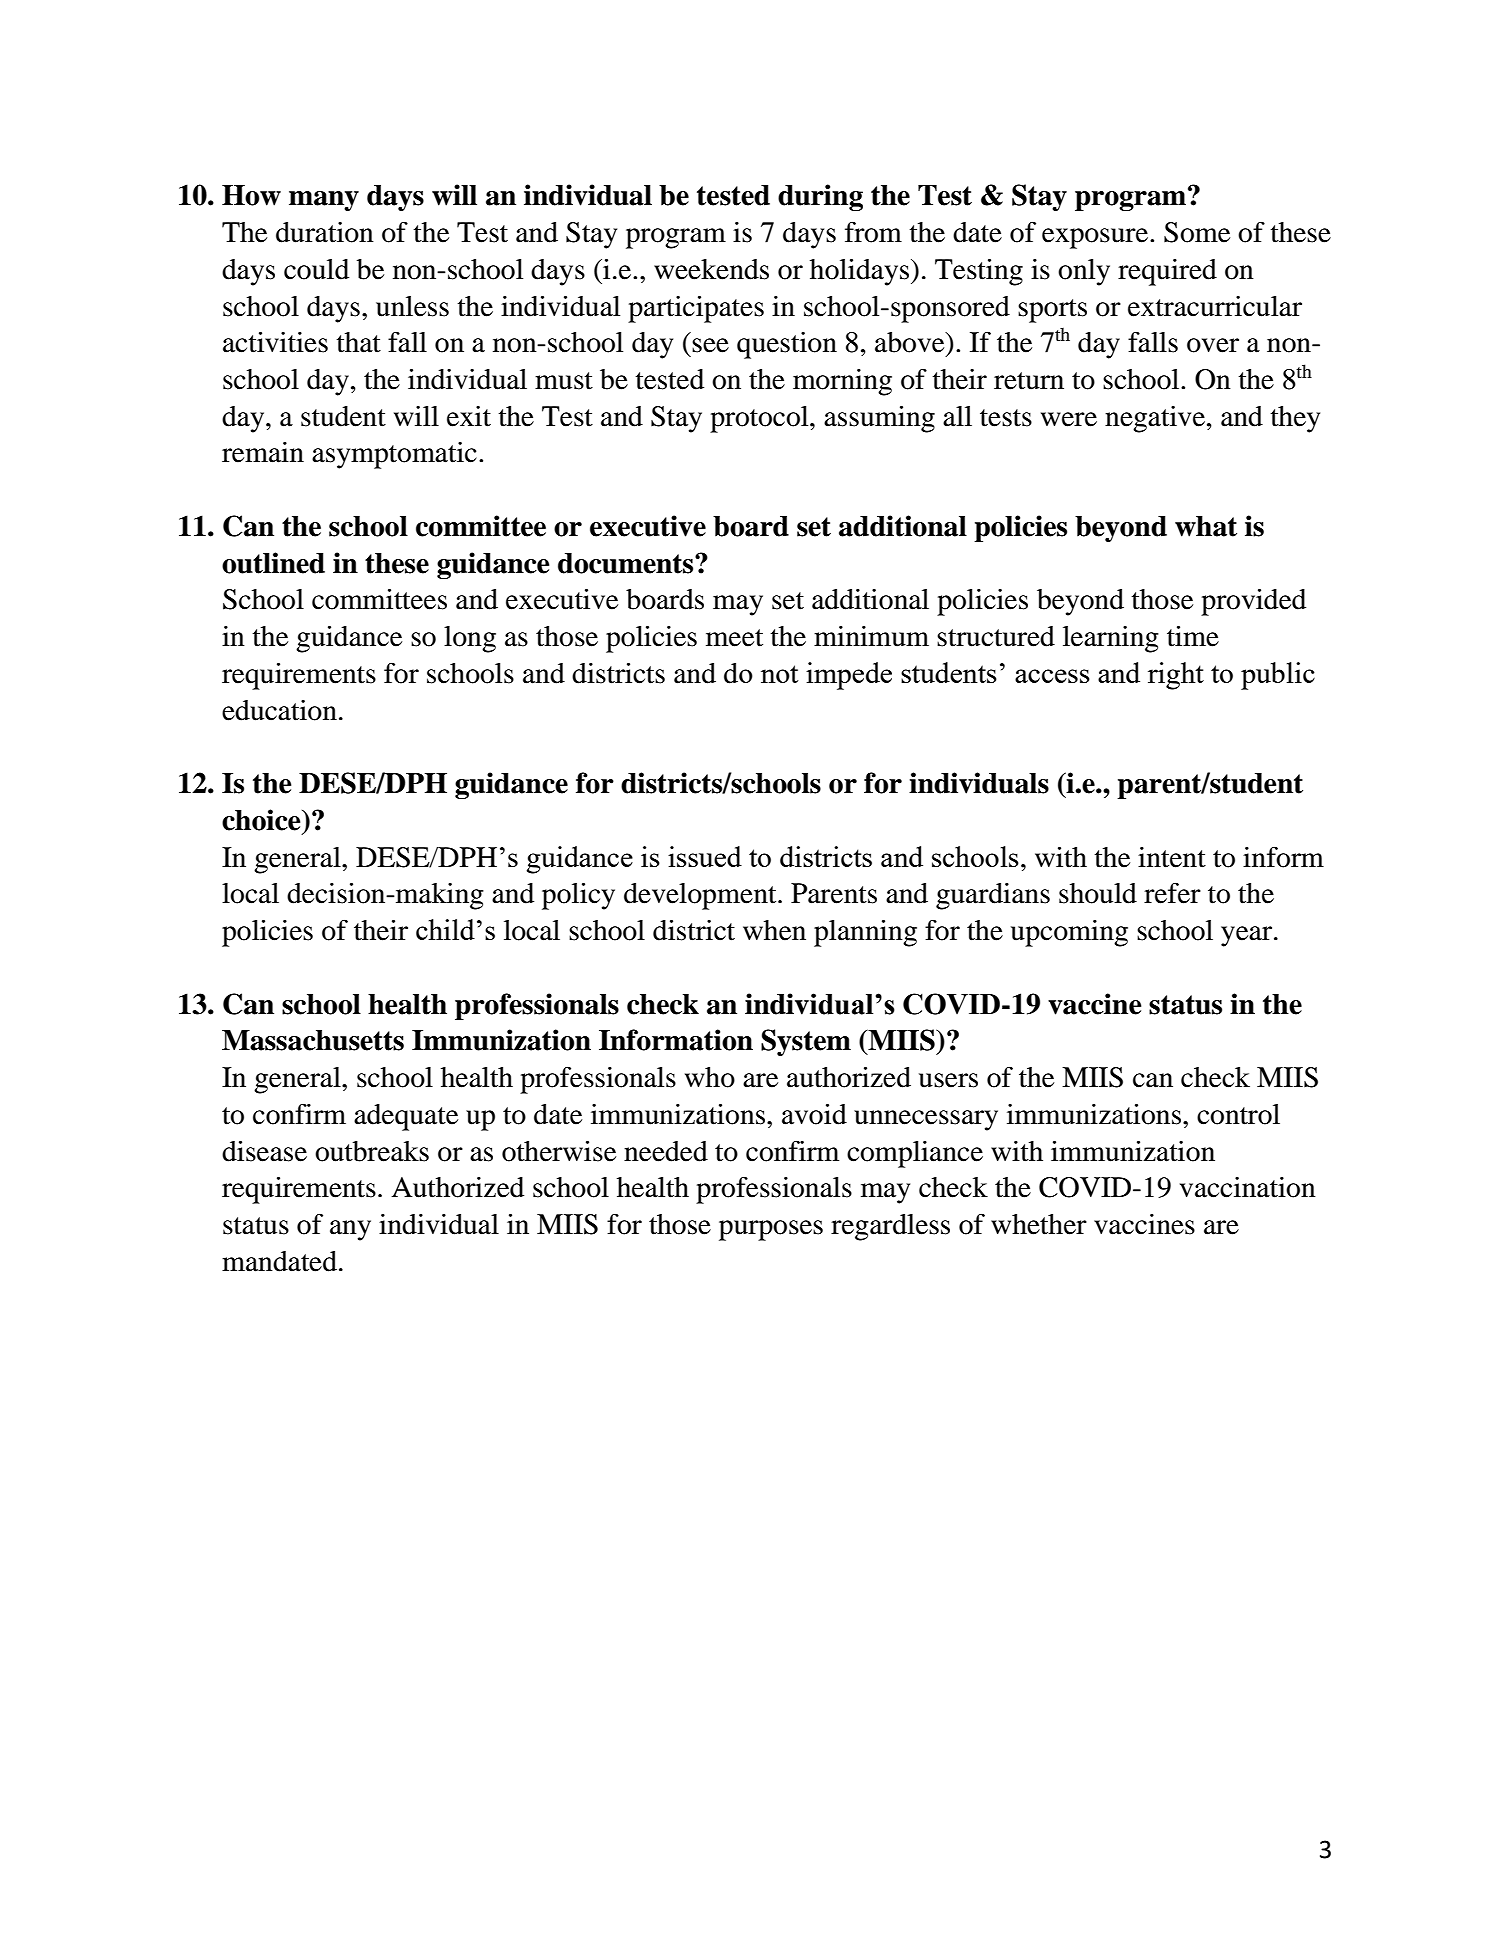 The width and height of the image is (1510, 1954). Describe the element at coordinates (774, 930) in the image. I see `when` at that location.
